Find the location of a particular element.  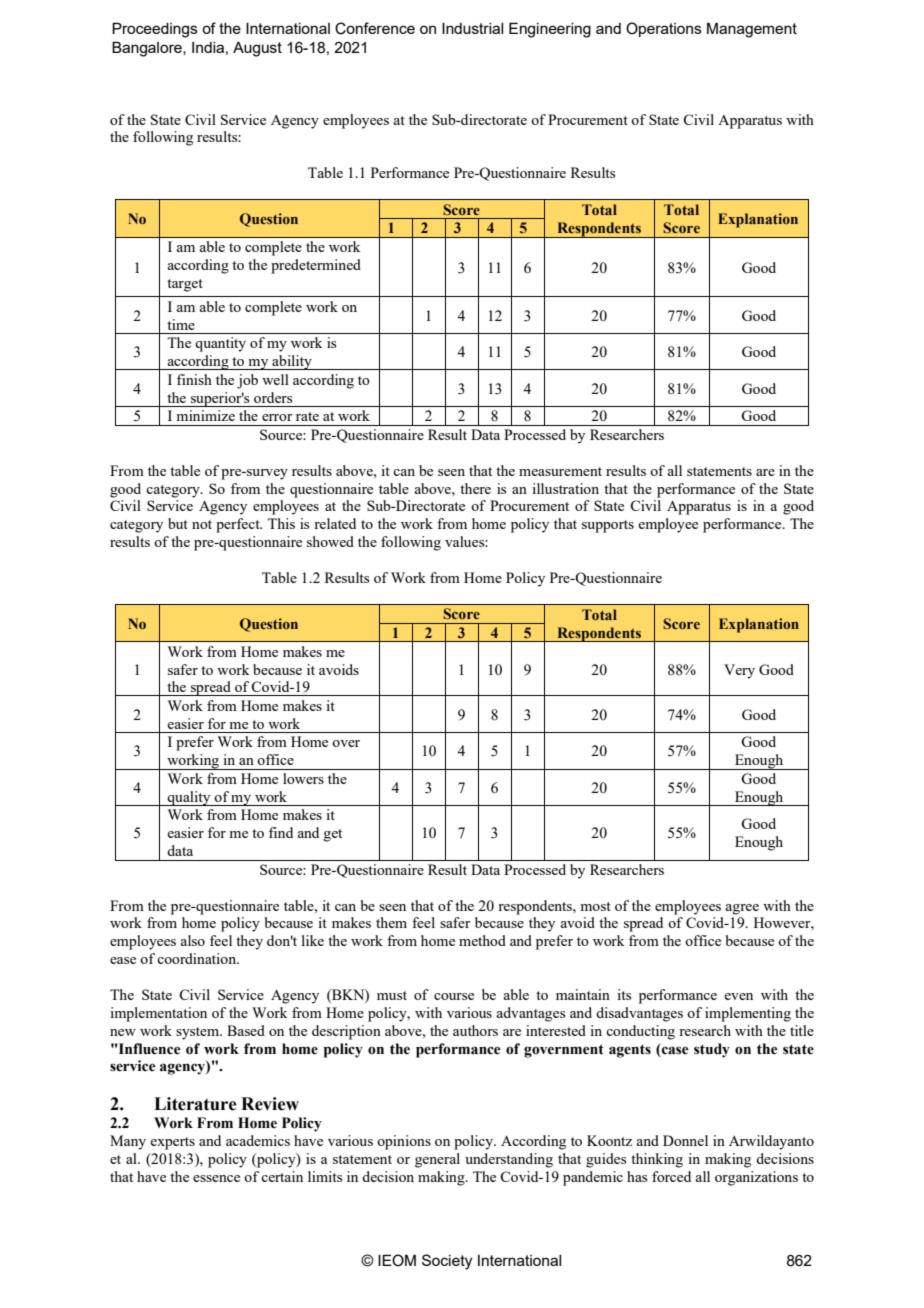

Society is located at coordinates (447, 1262).
